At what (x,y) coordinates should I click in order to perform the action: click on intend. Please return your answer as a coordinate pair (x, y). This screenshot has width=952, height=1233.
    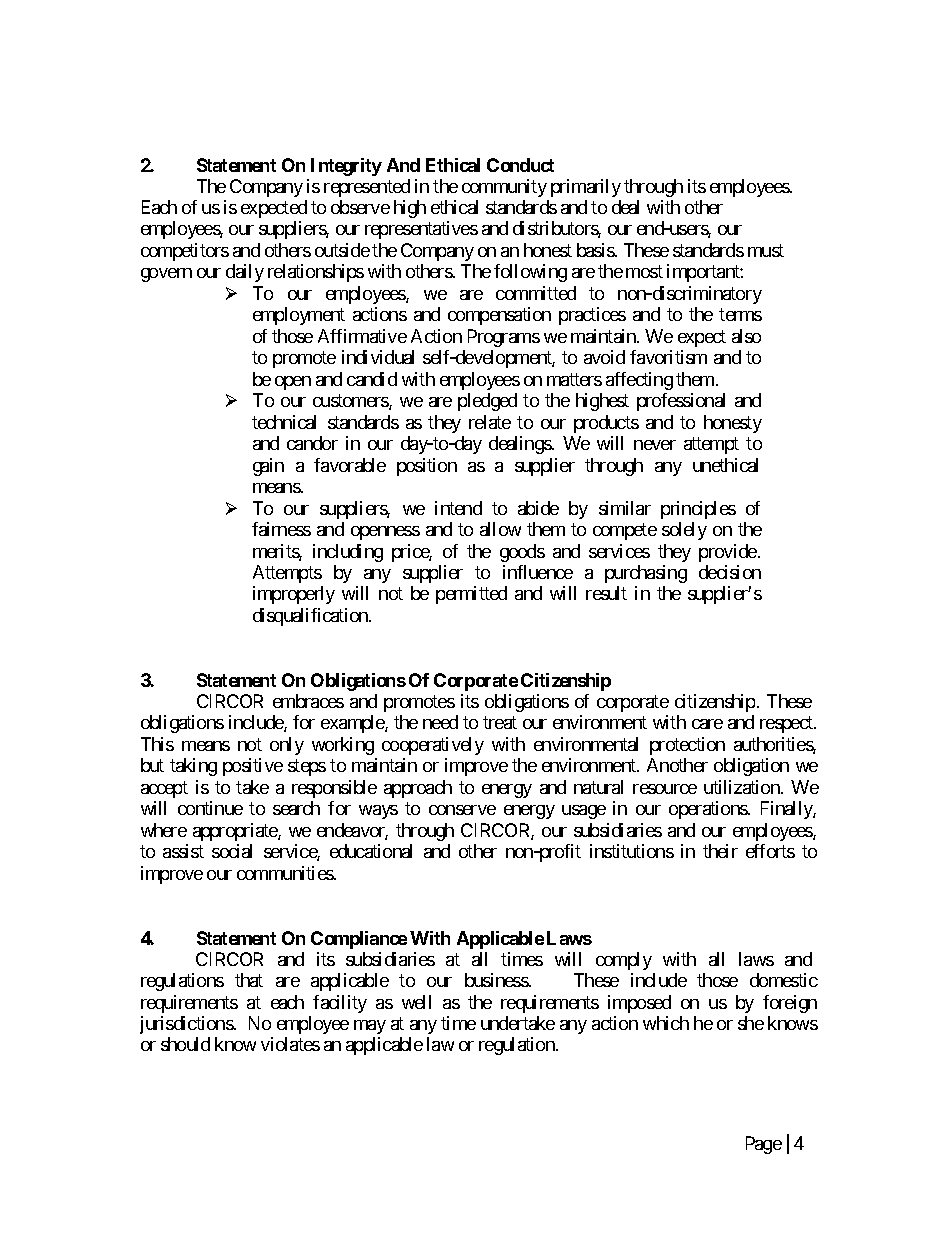
    Looking at the image, I should click on (458, 508).
